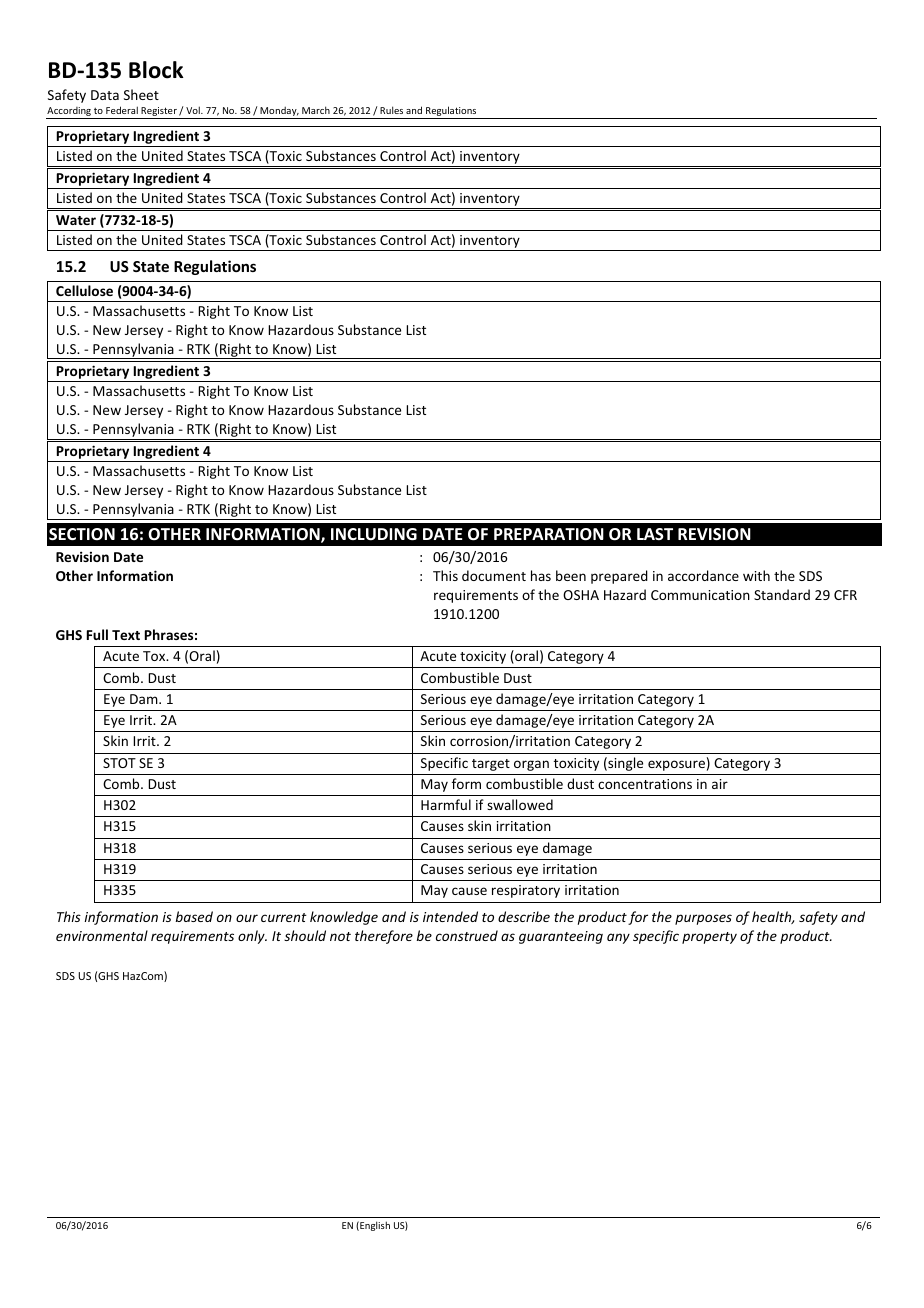 This screenshot has height=1308, width=924. I want to click on based, so click(194, 916).
